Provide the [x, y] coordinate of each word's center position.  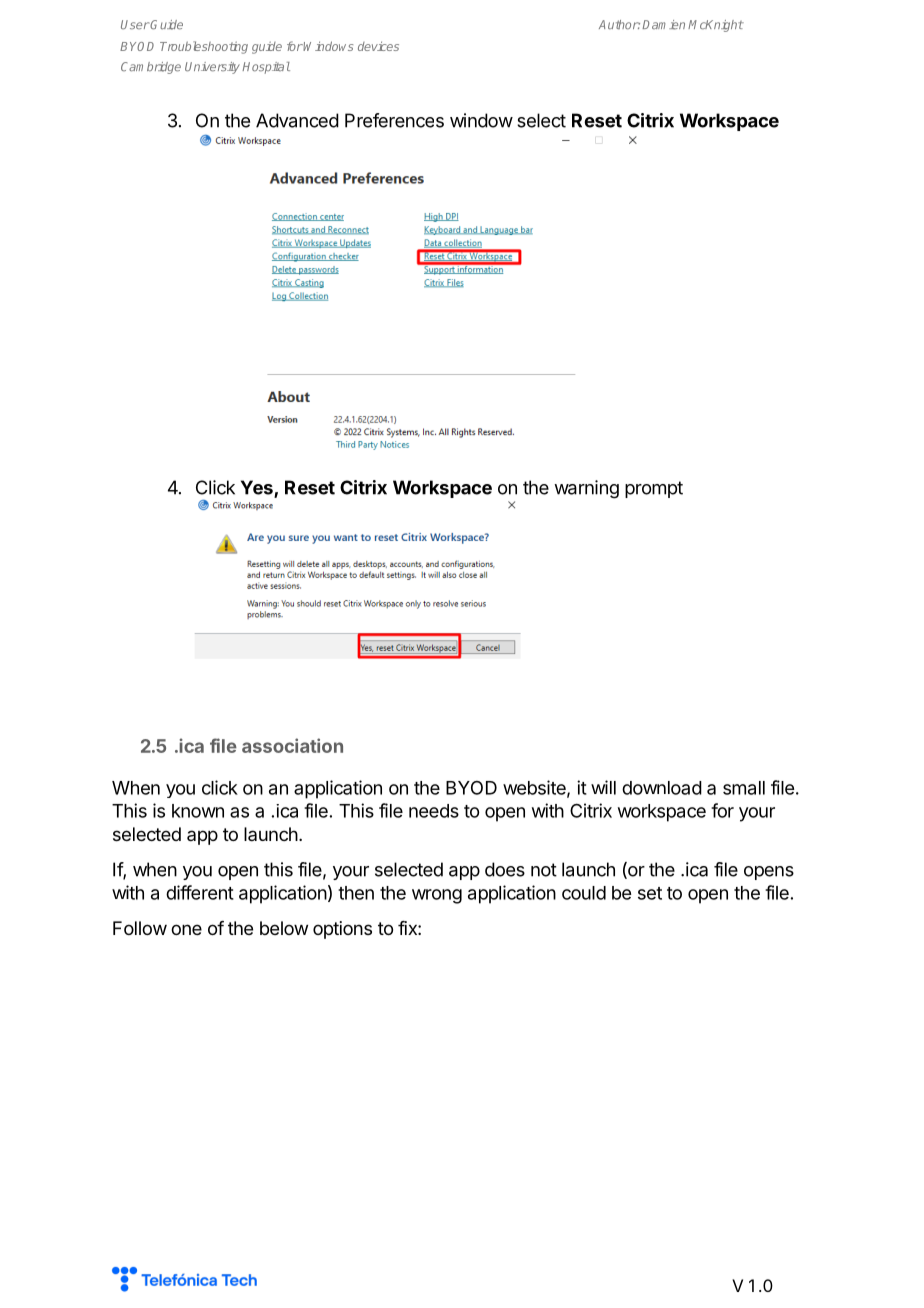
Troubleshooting [204, 47]
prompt [654, 489]
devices [378, 46]
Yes [258, 488]
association [292, 745]
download [662, 788]
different [200, 892]
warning [586, 489]
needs [434, 811]
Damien [663, 25]
